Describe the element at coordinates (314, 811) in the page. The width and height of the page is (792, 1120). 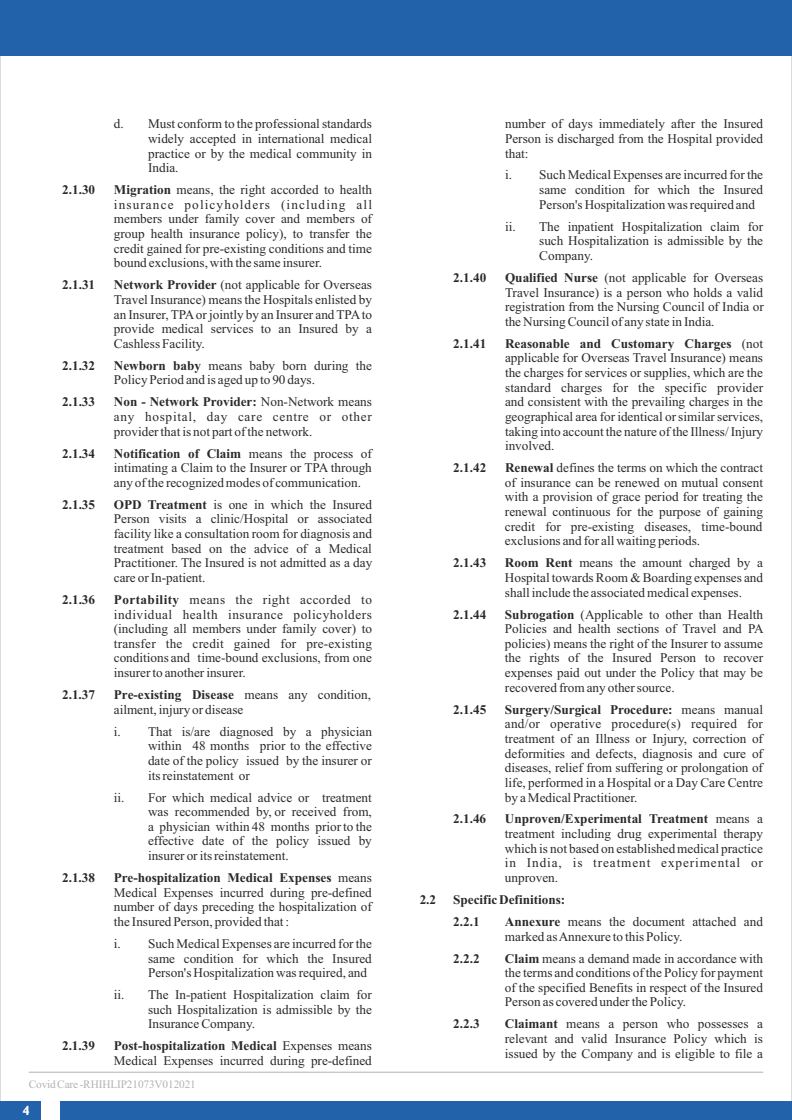
I see `received` at that location.
